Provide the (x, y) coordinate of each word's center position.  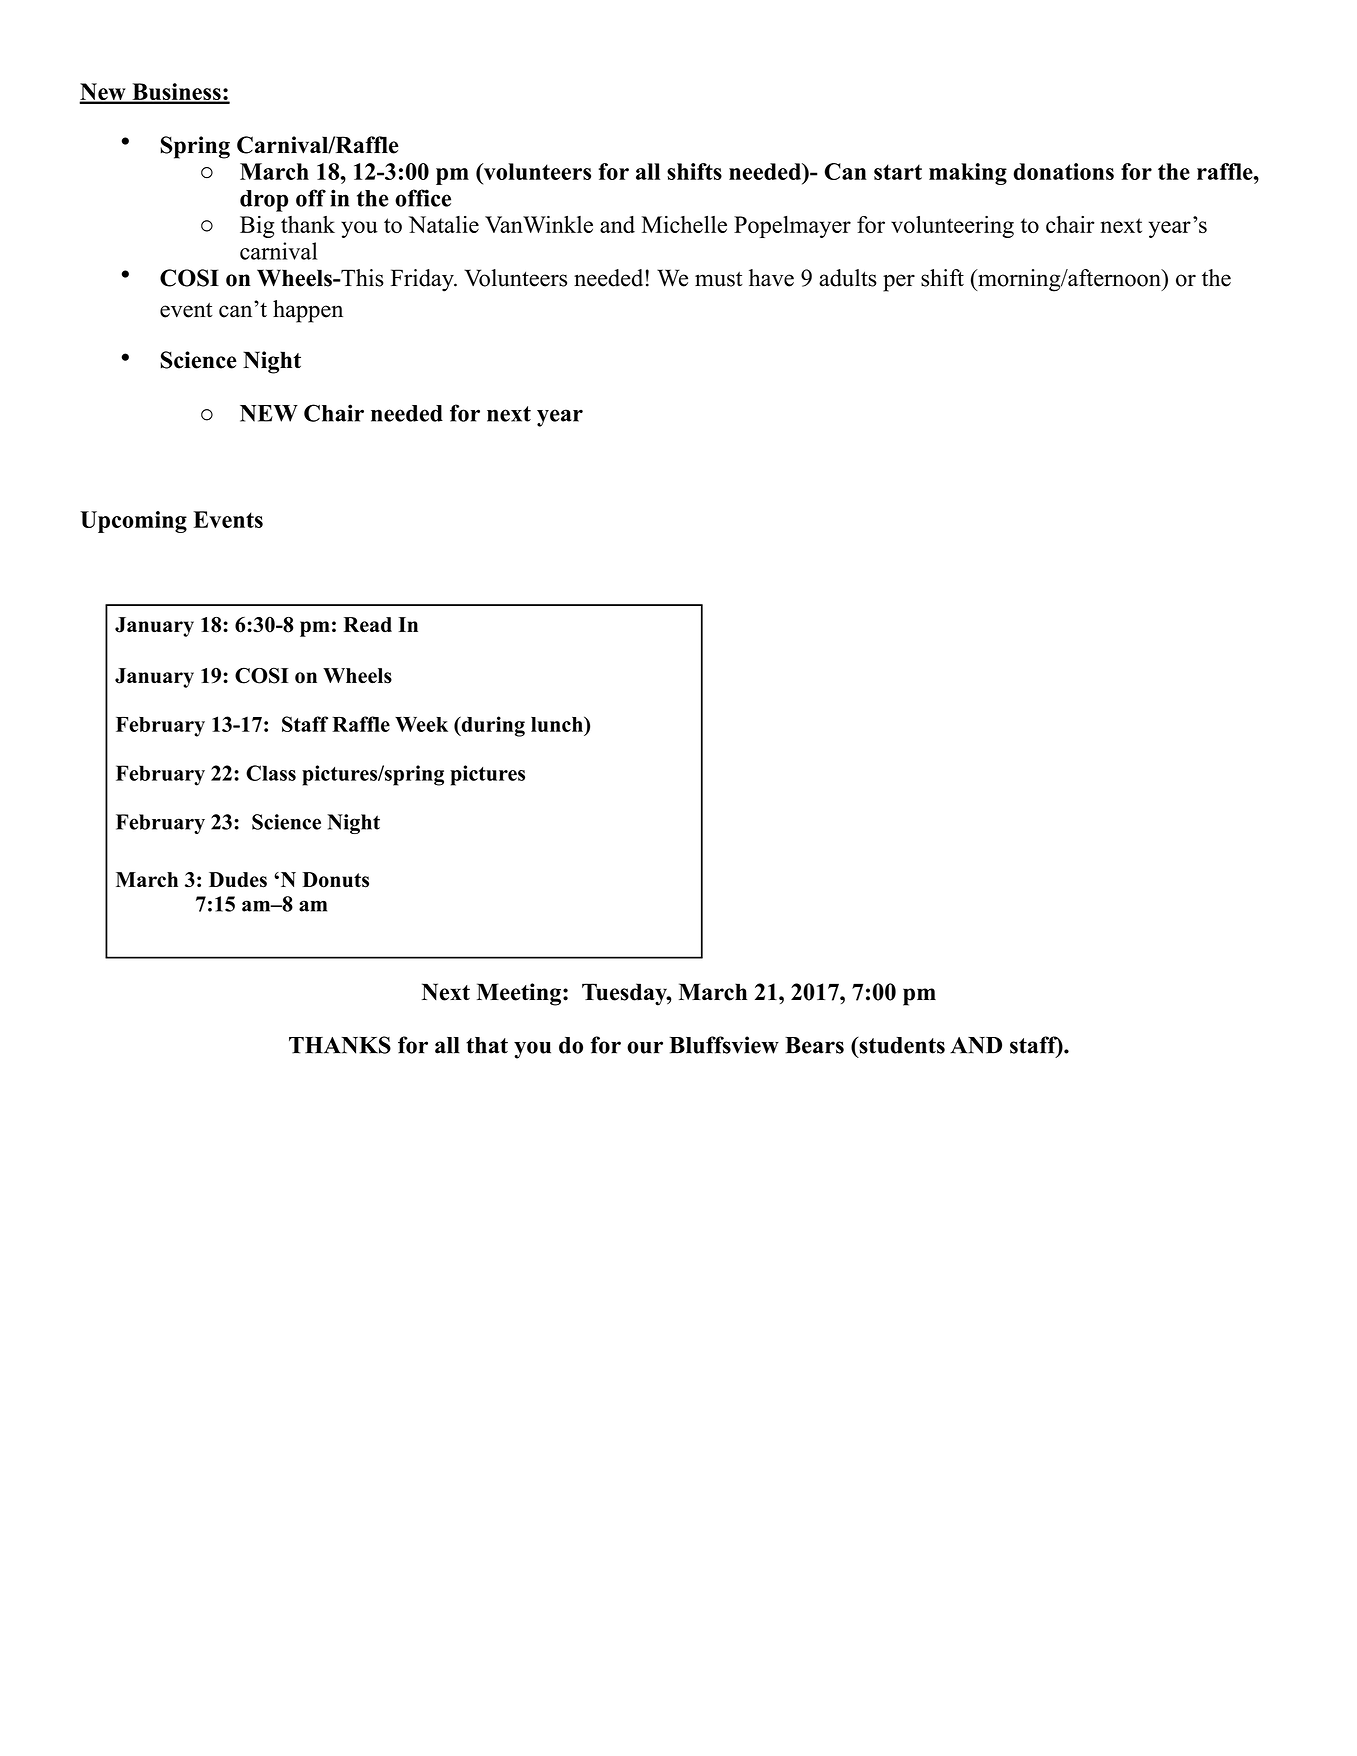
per (899, 283)
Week (421, 724)
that (487, 1045)
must (719, 279)
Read (368, 625)
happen (308, 311)
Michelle (684, 224)
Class (271, 773)
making (968, 174)
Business (176, 93)
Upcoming (133, 522)
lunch (558, 724)
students (901, 1045)
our (645, 1047)
